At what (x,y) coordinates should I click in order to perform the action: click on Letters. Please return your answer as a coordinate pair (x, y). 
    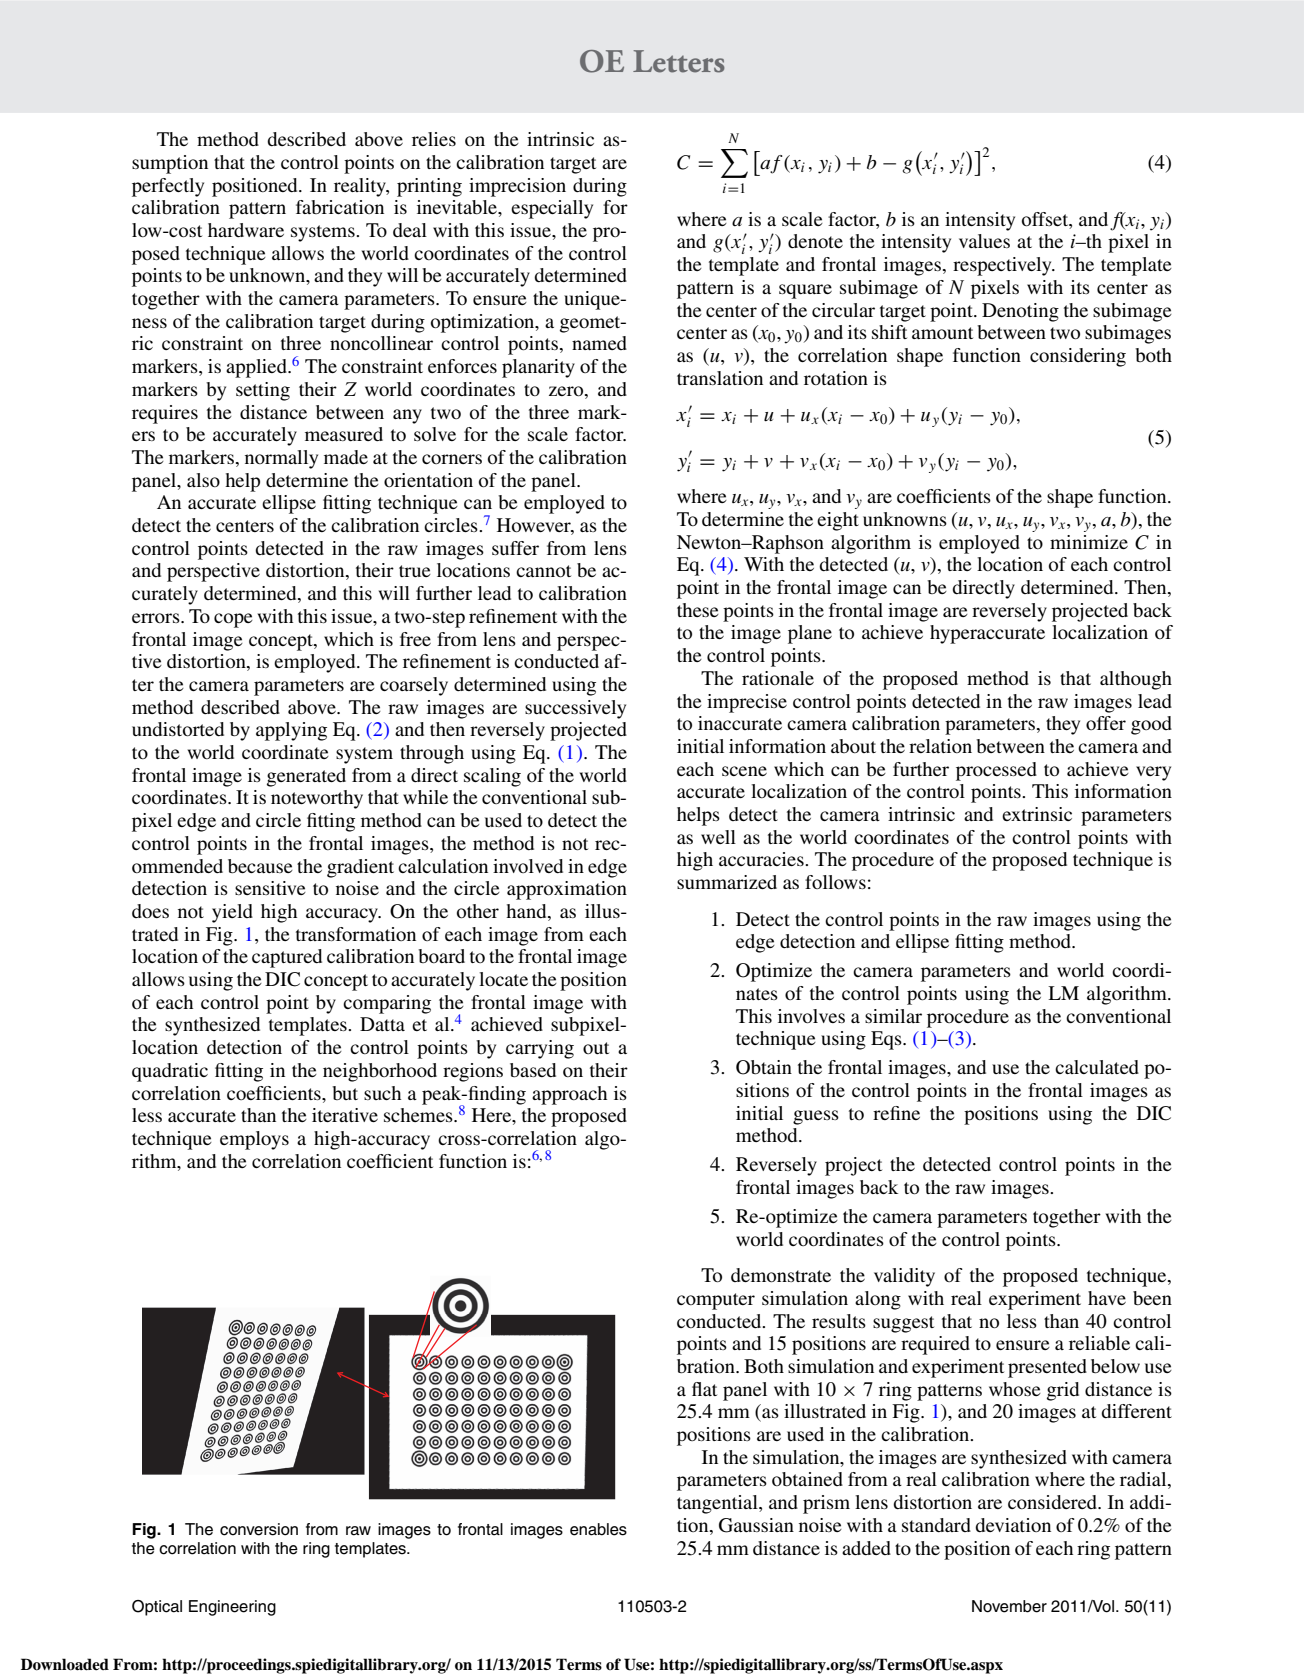
    Looking at the image, I should click on (678, 61).
